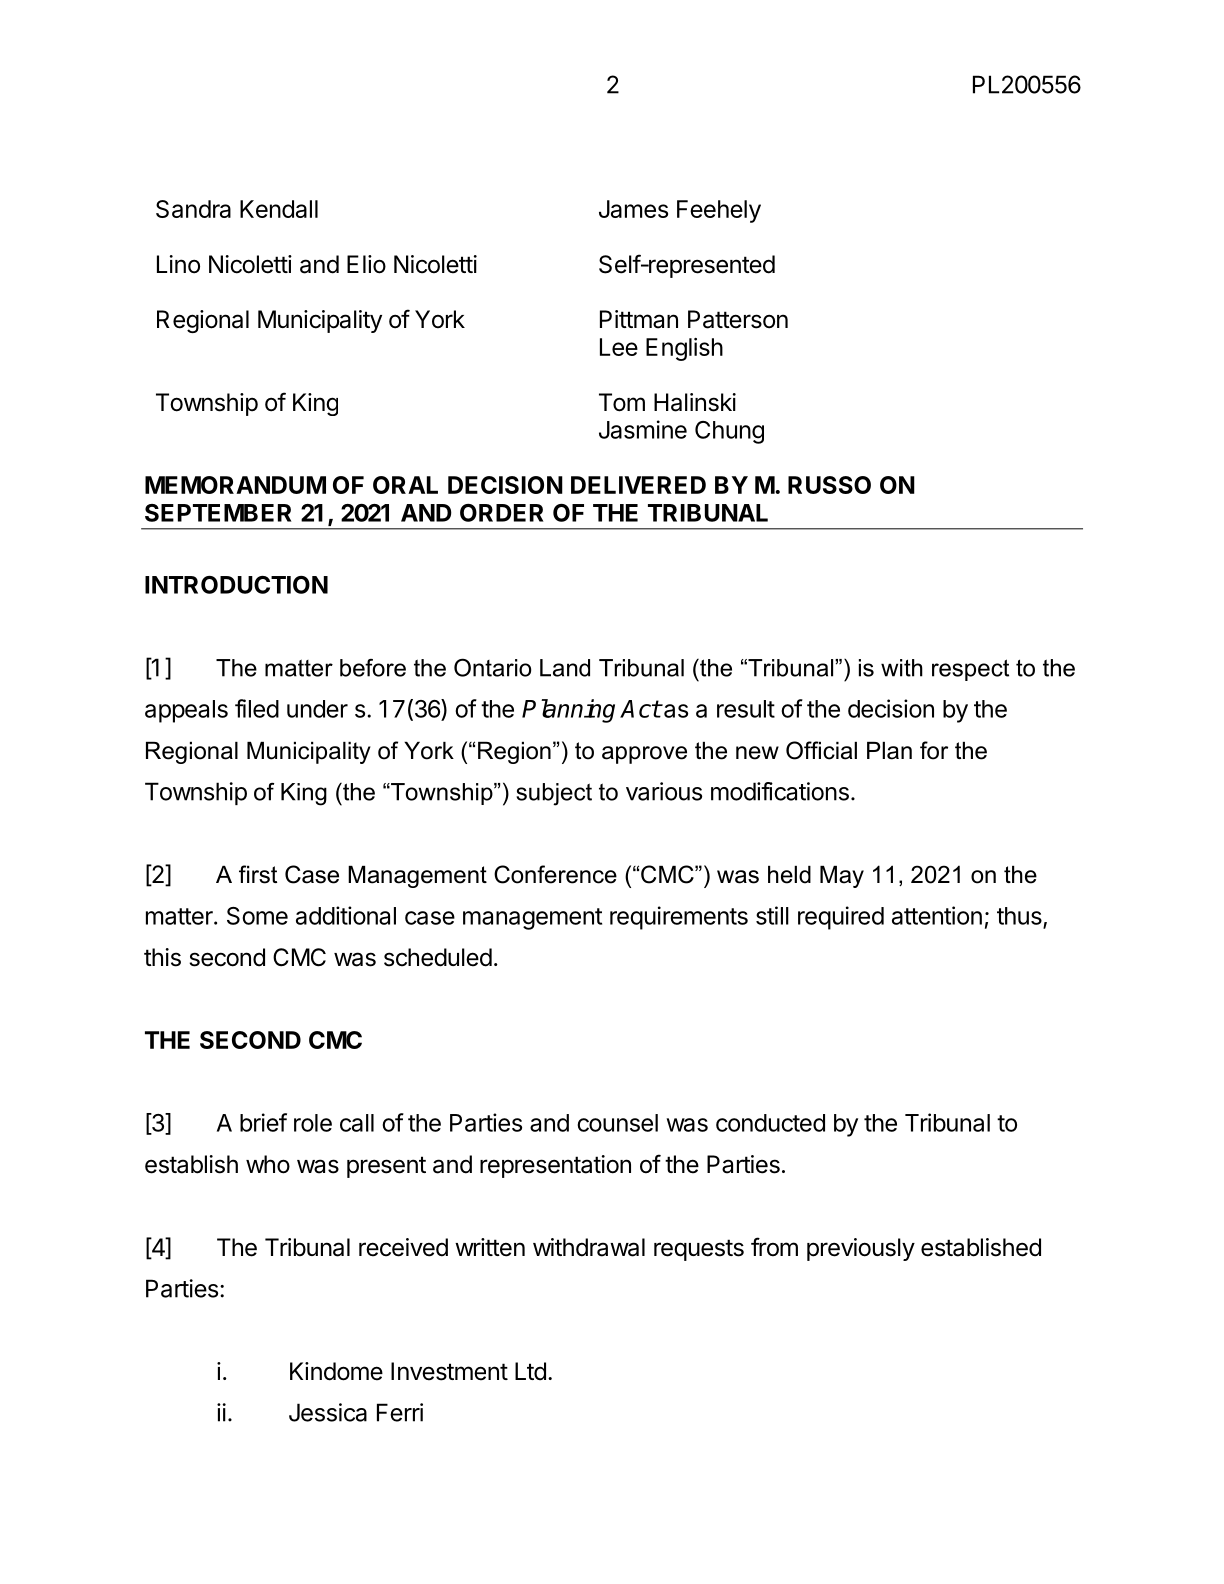 The image size is (1224, 1584). I want to click on Jessica, so click(328, 1412).
